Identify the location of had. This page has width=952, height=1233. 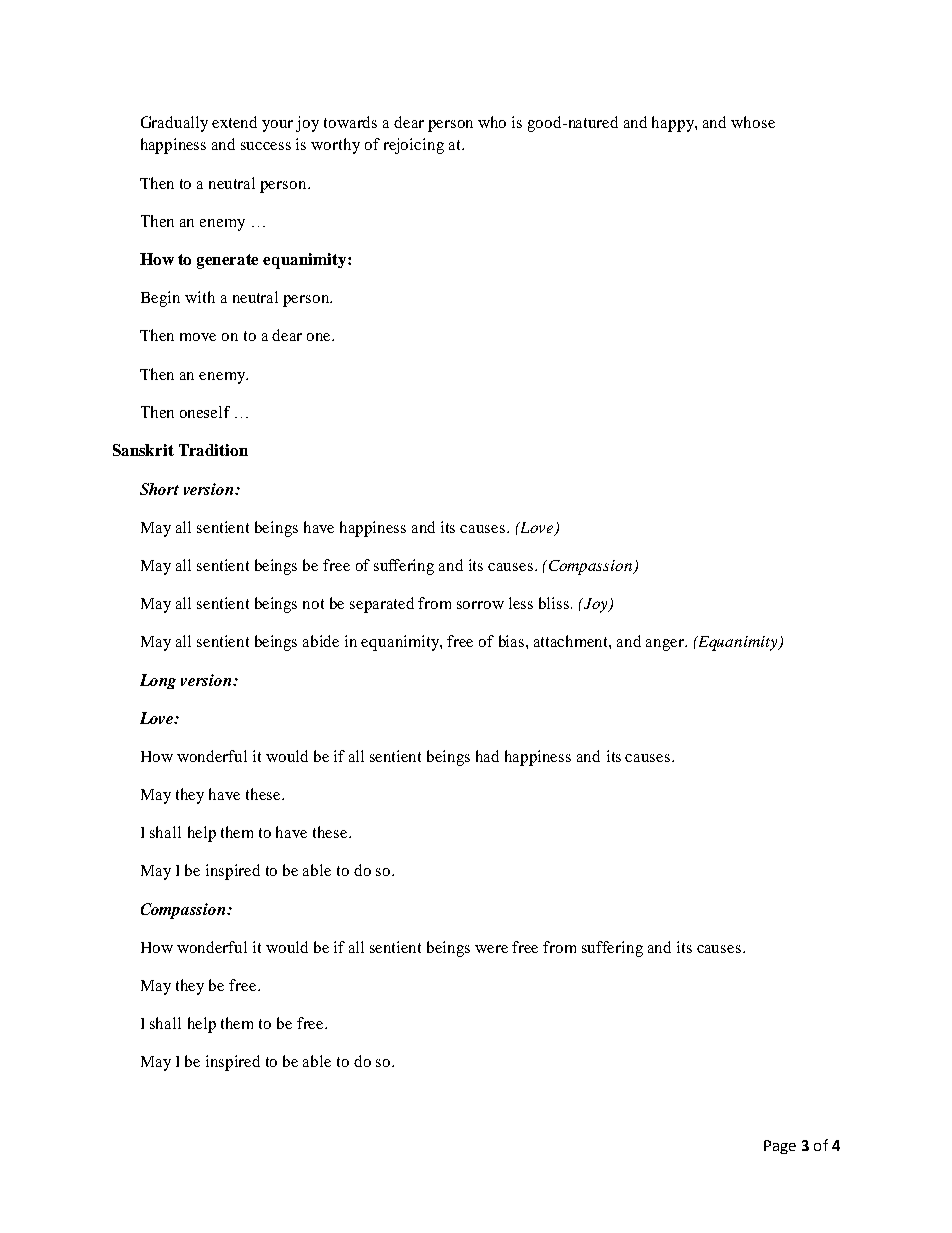
(487, 756).
